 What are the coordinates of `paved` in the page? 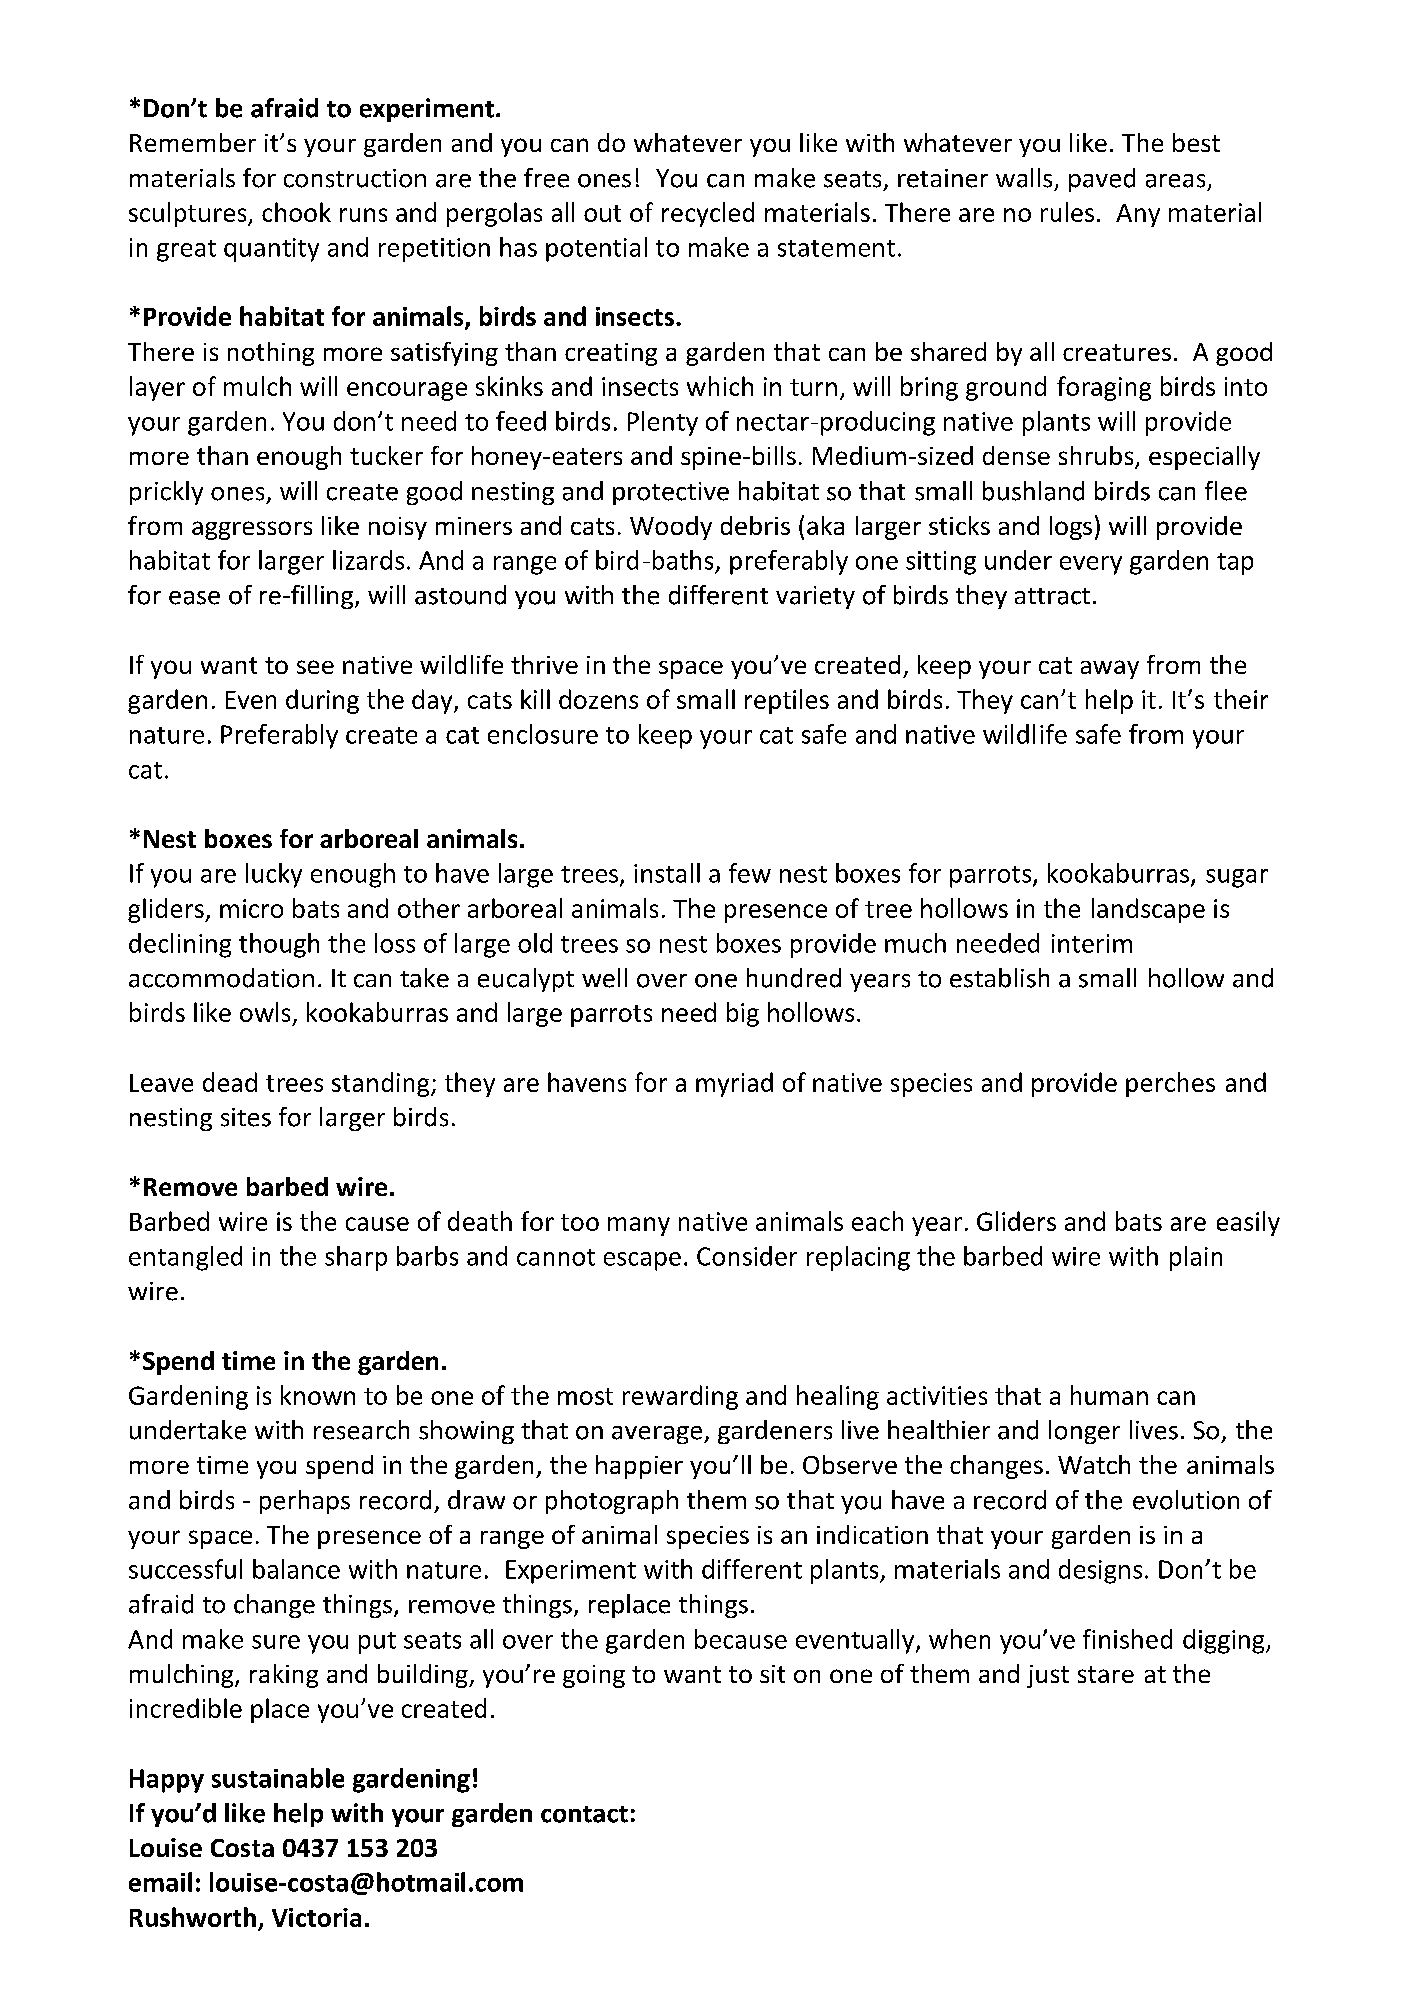 It's located at (1102, 180).
